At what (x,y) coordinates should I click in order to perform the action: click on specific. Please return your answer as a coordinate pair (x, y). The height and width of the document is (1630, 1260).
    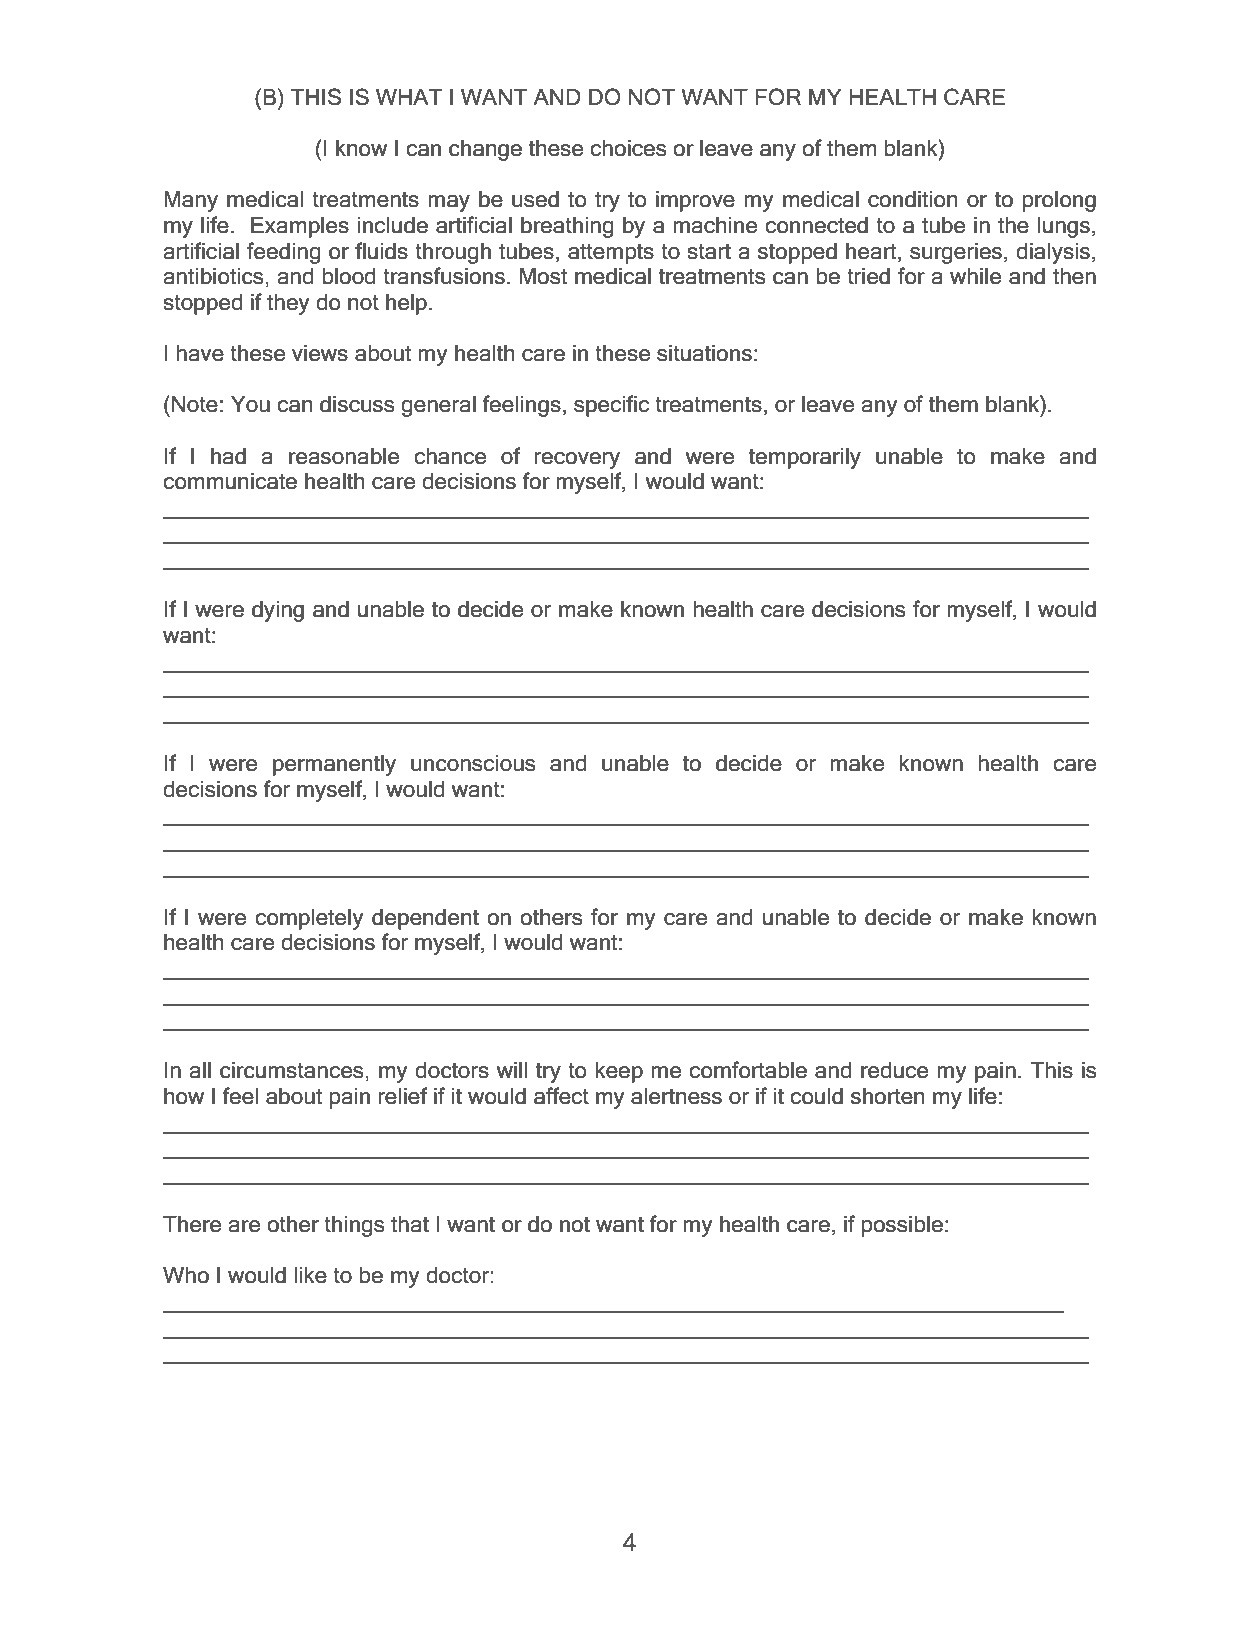
    Looking at the image, I should click on (611, 406).
